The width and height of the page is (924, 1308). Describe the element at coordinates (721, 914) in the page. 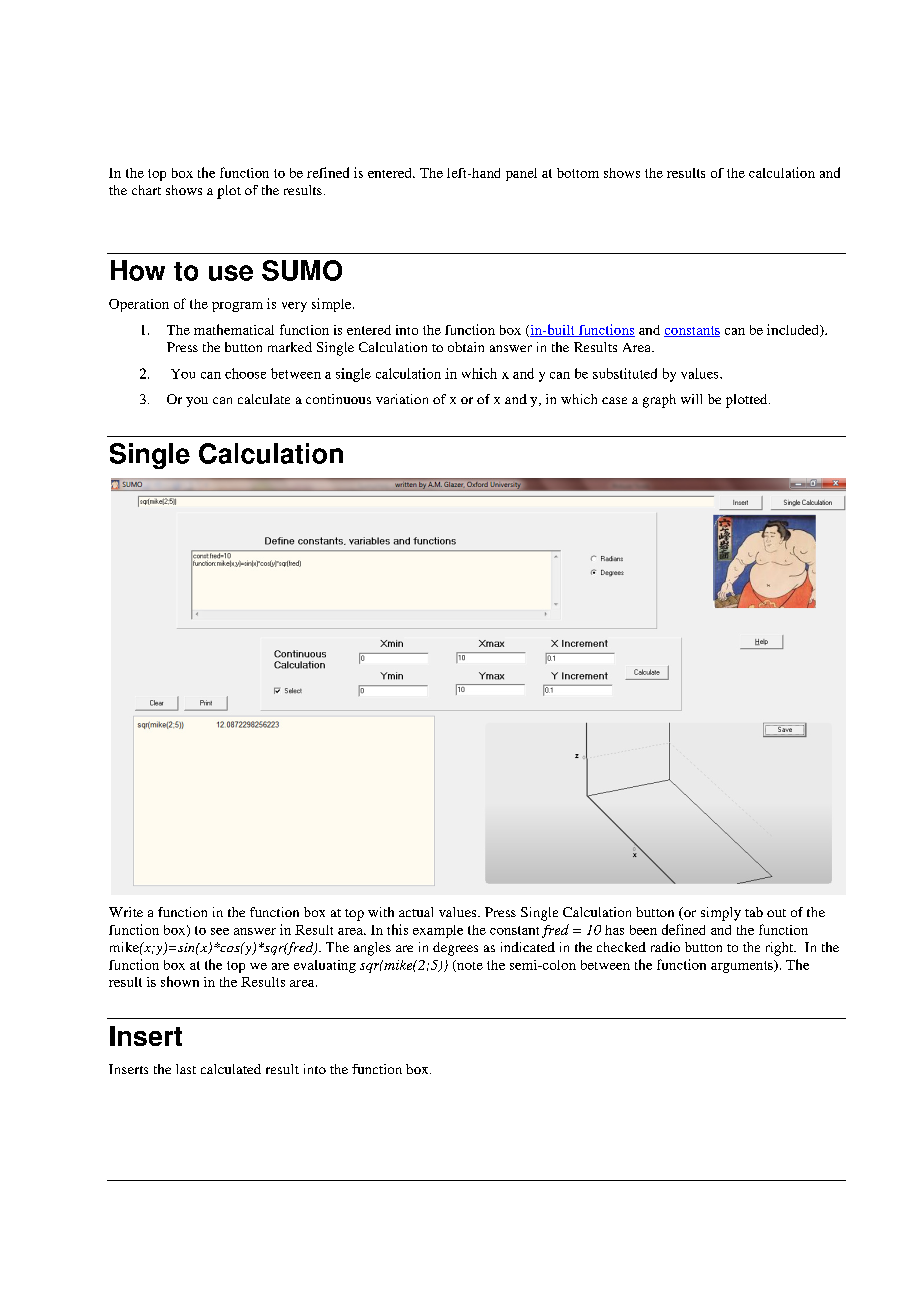

I see `simply` at that location.
